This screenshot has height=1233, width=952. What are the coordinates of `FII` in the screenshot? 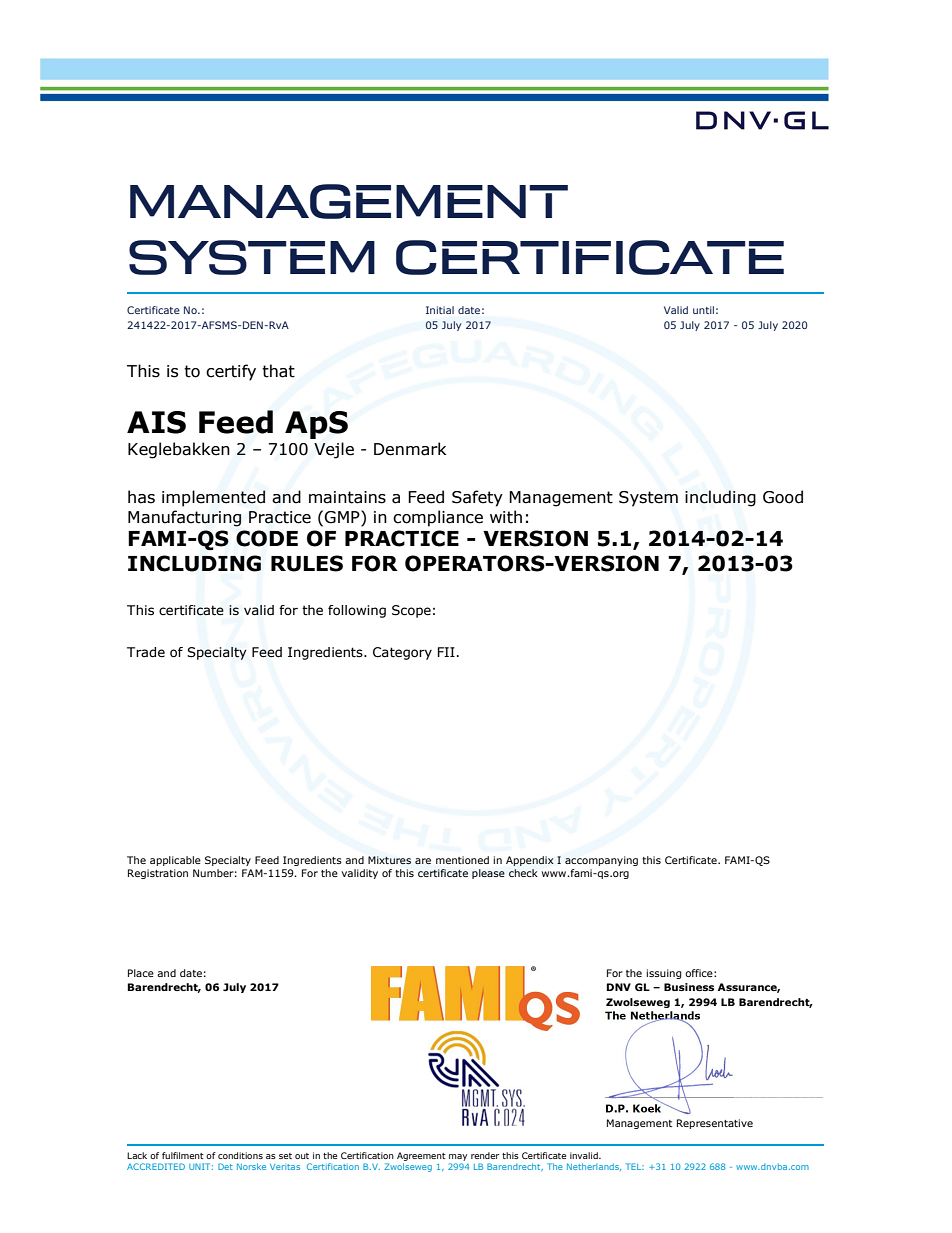 It's located at (446, 652).
